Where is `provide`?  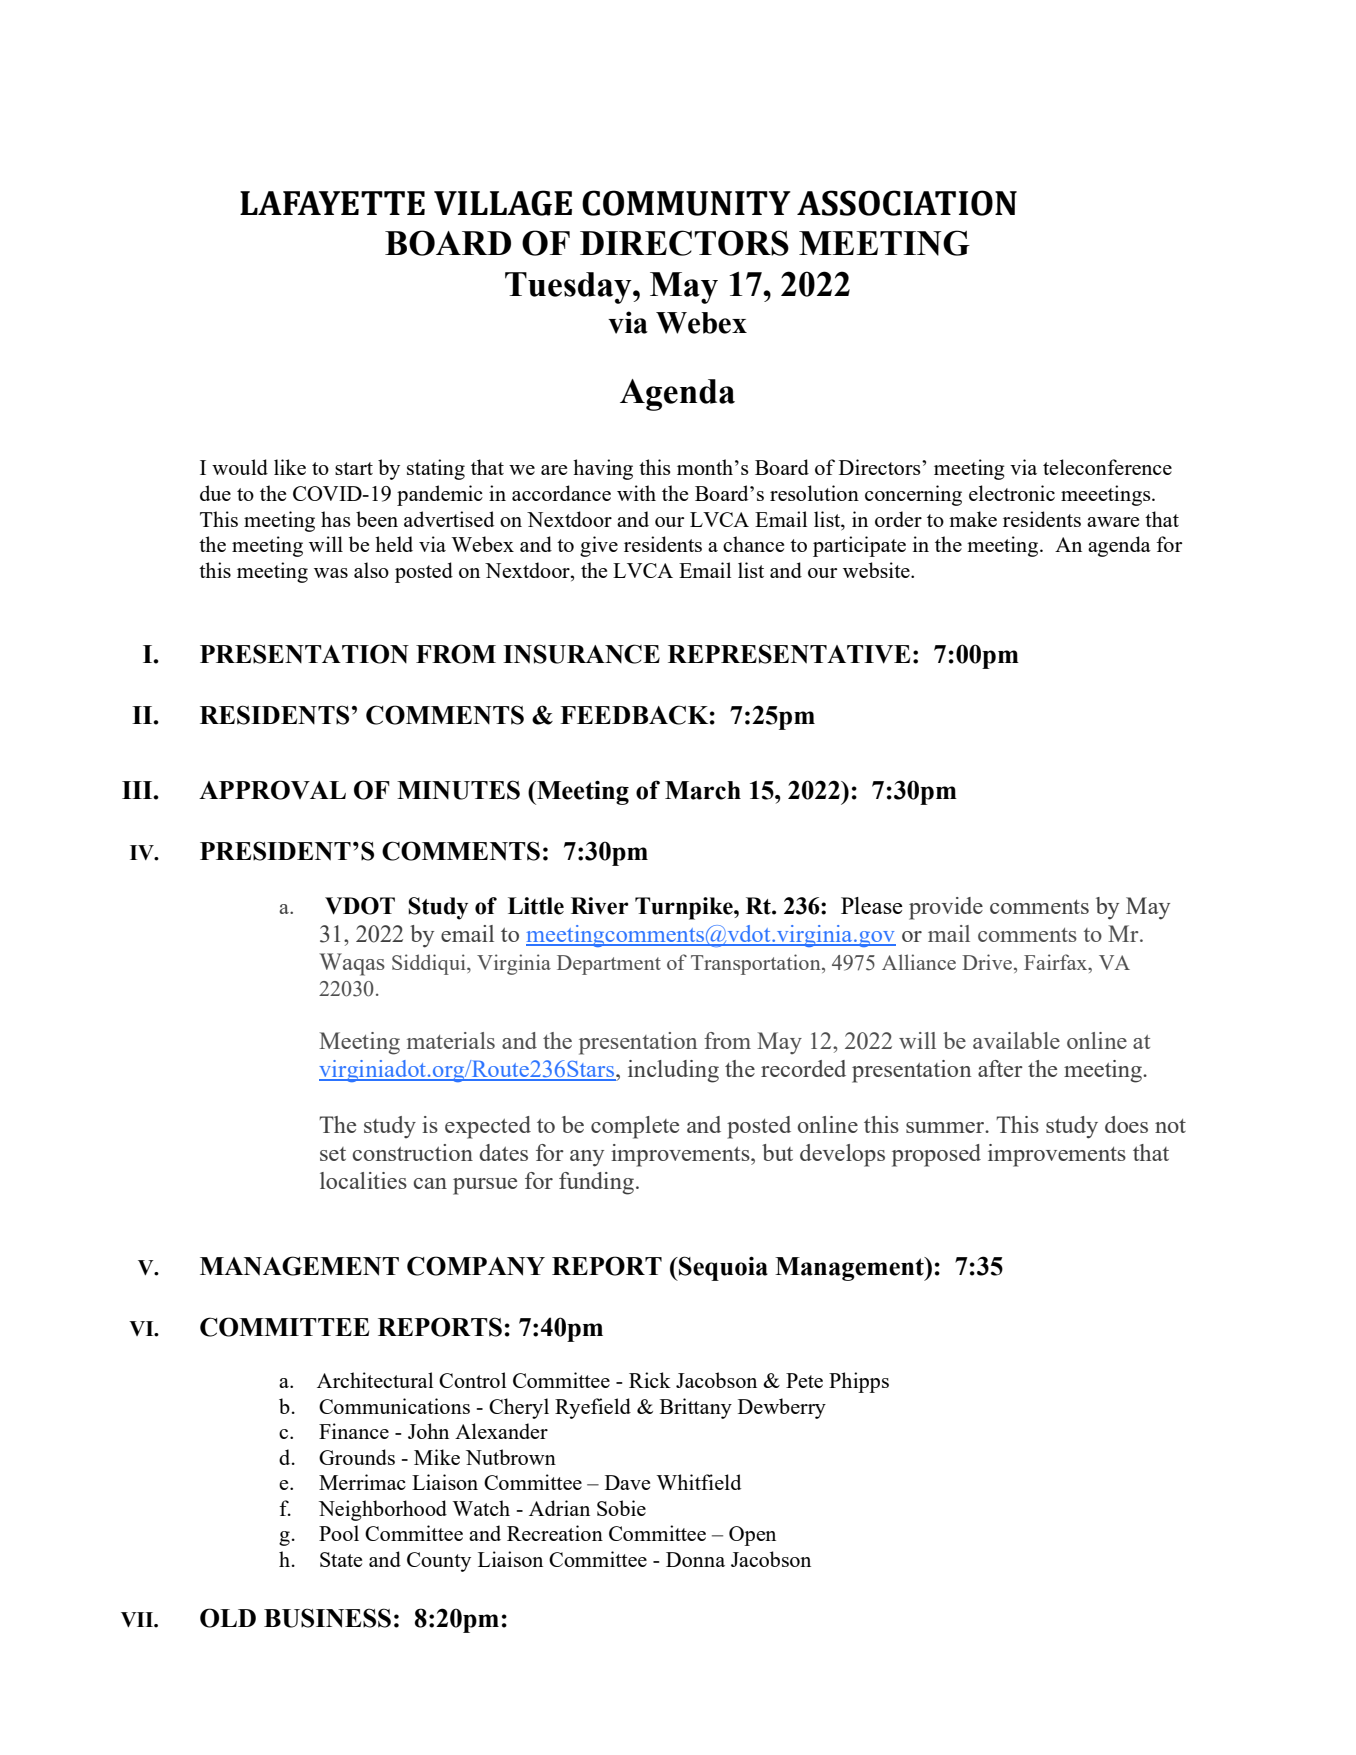
provide is located at coordinates (946, 908).
